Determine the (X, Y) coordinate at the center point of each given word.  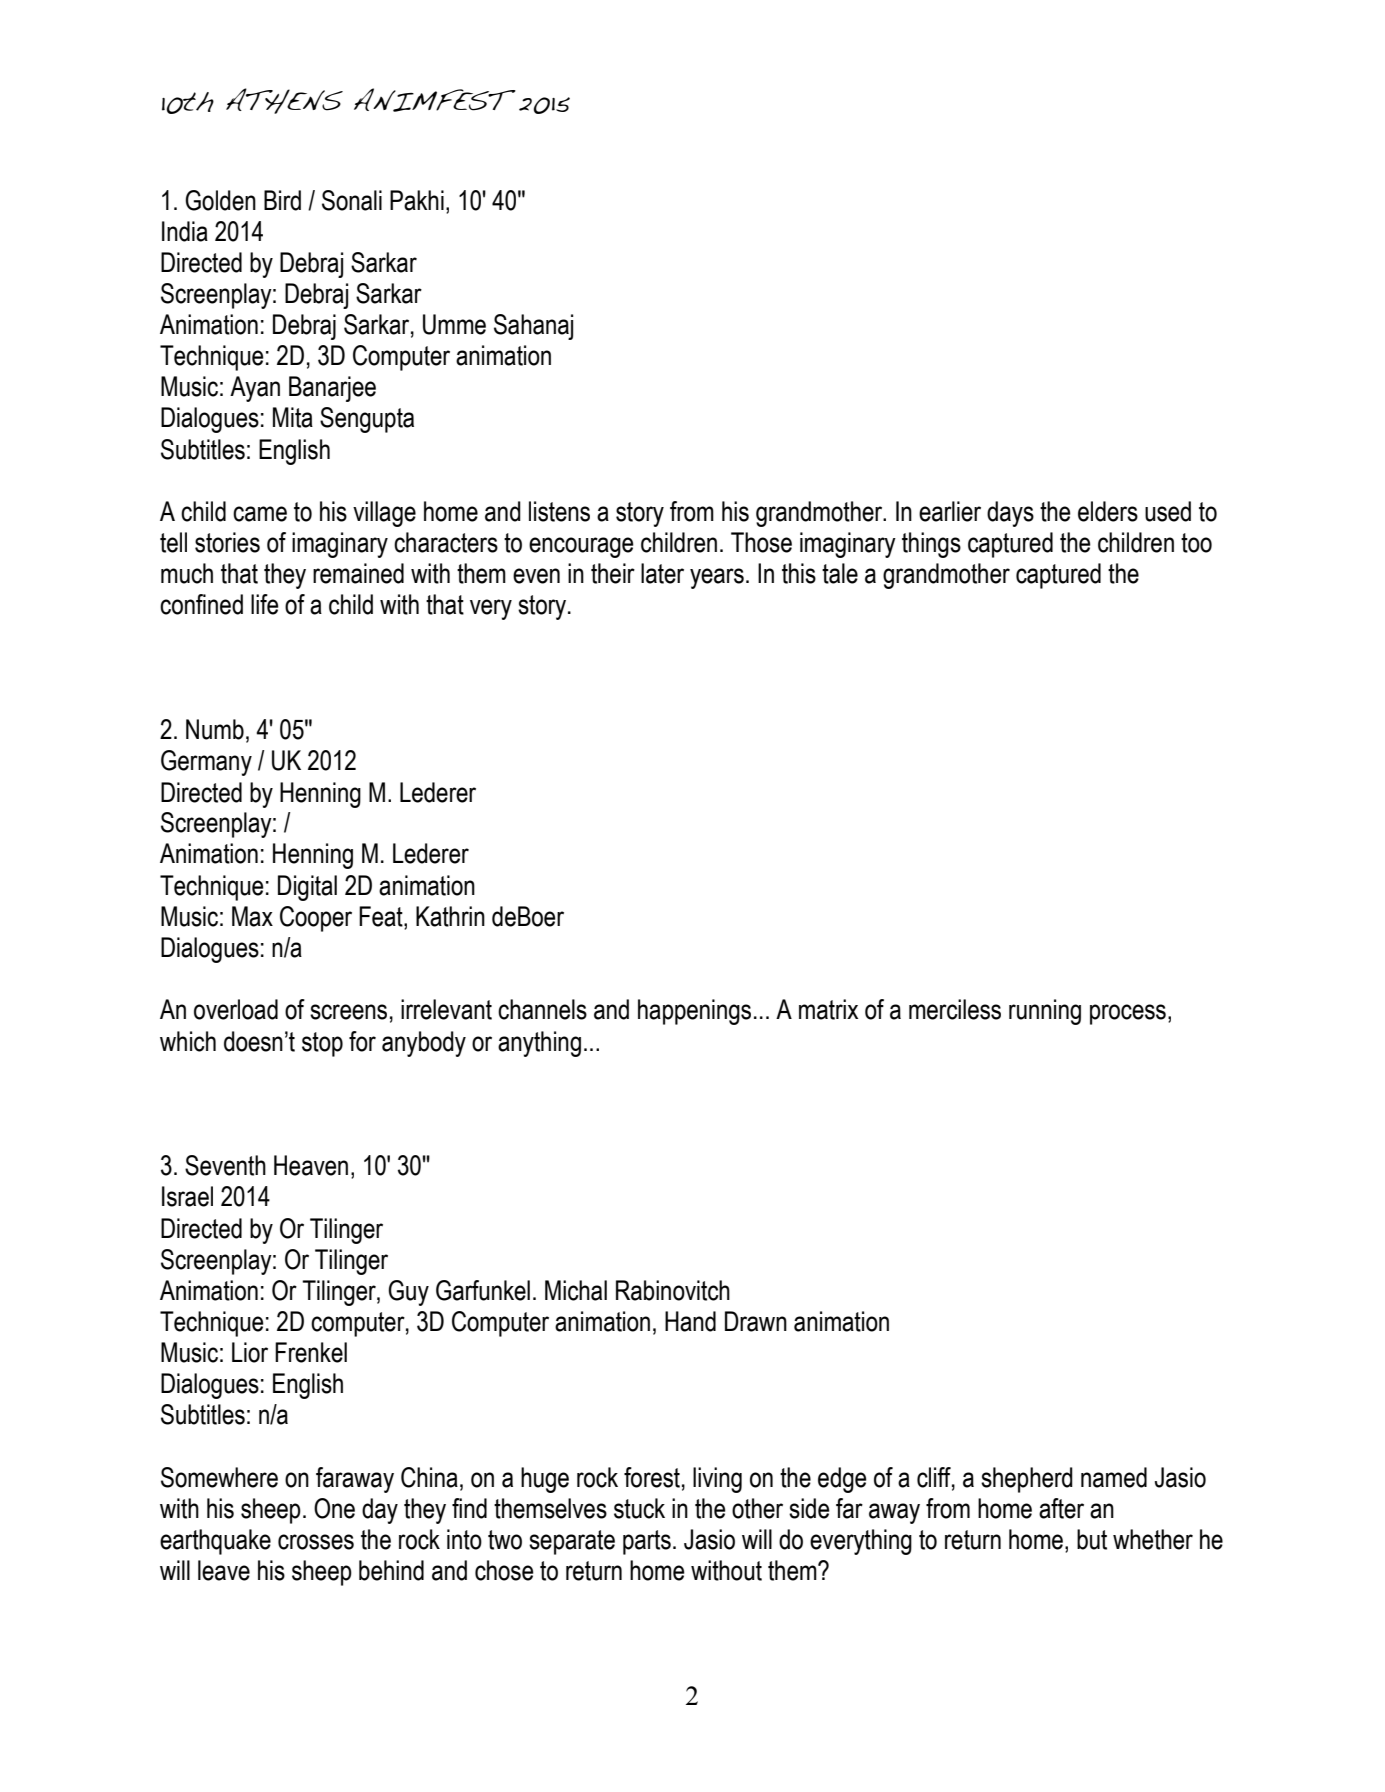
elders (1108, 511)
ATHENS (284, 101)
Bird (282, 200)
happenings (694, 1012)
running (1045, 1012)
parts (647, 1542)
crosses (316, 1542)
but (1092, 1539)
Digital (307, 888)
